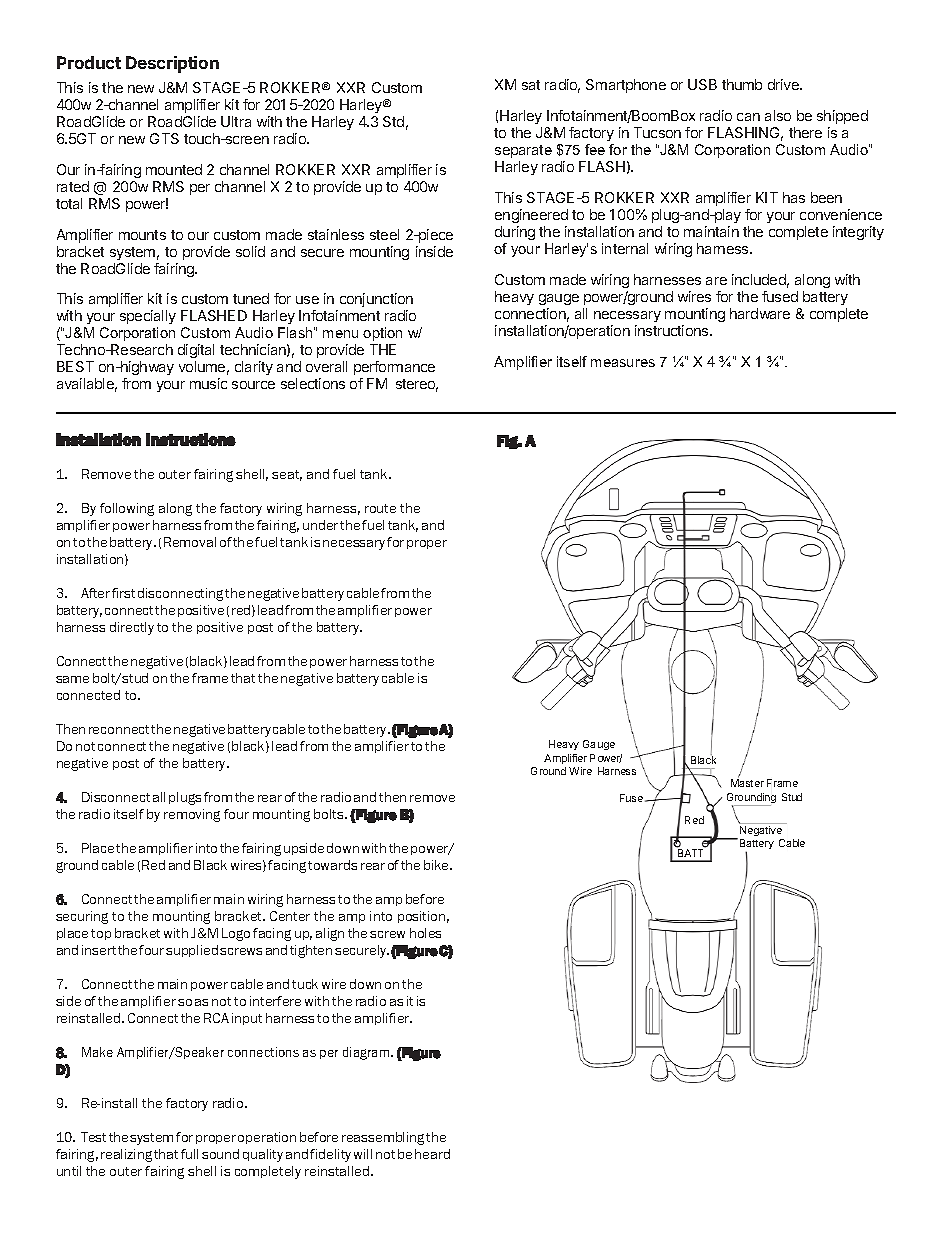  What do you see at coordinates (760, 313) in the document?
I see `hardware` at bounding box center [760, 313].
